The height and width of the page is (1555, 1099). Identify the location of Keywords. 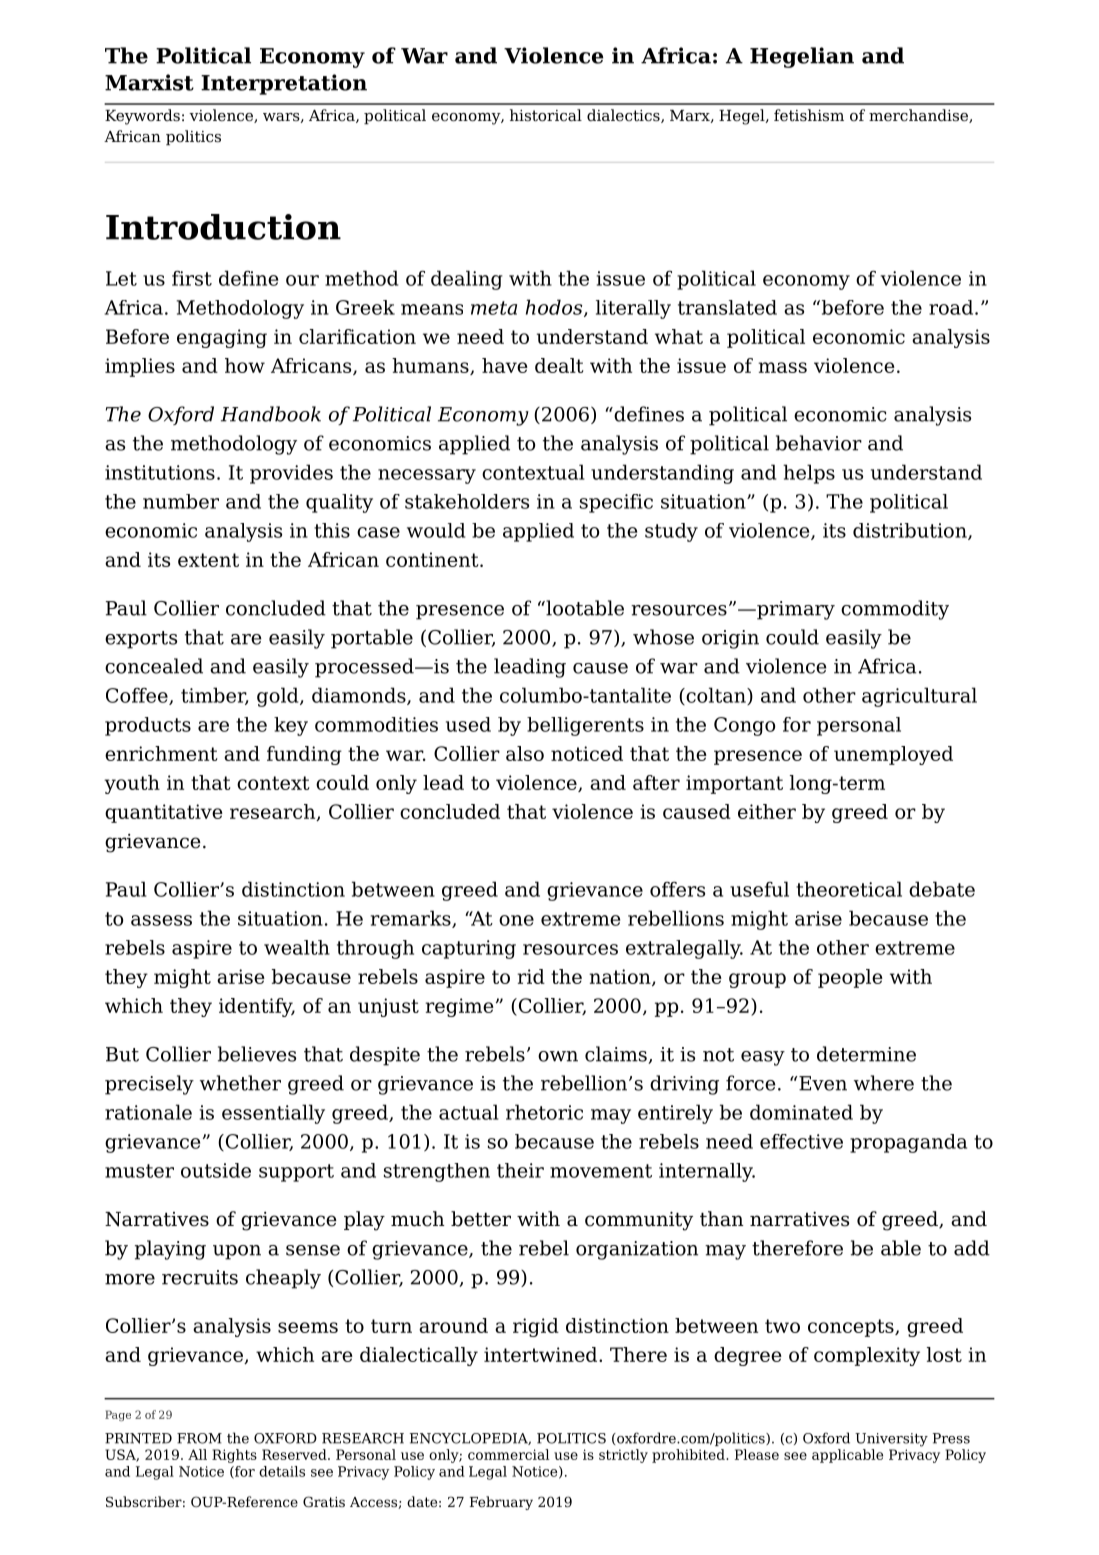
(142, 117).
